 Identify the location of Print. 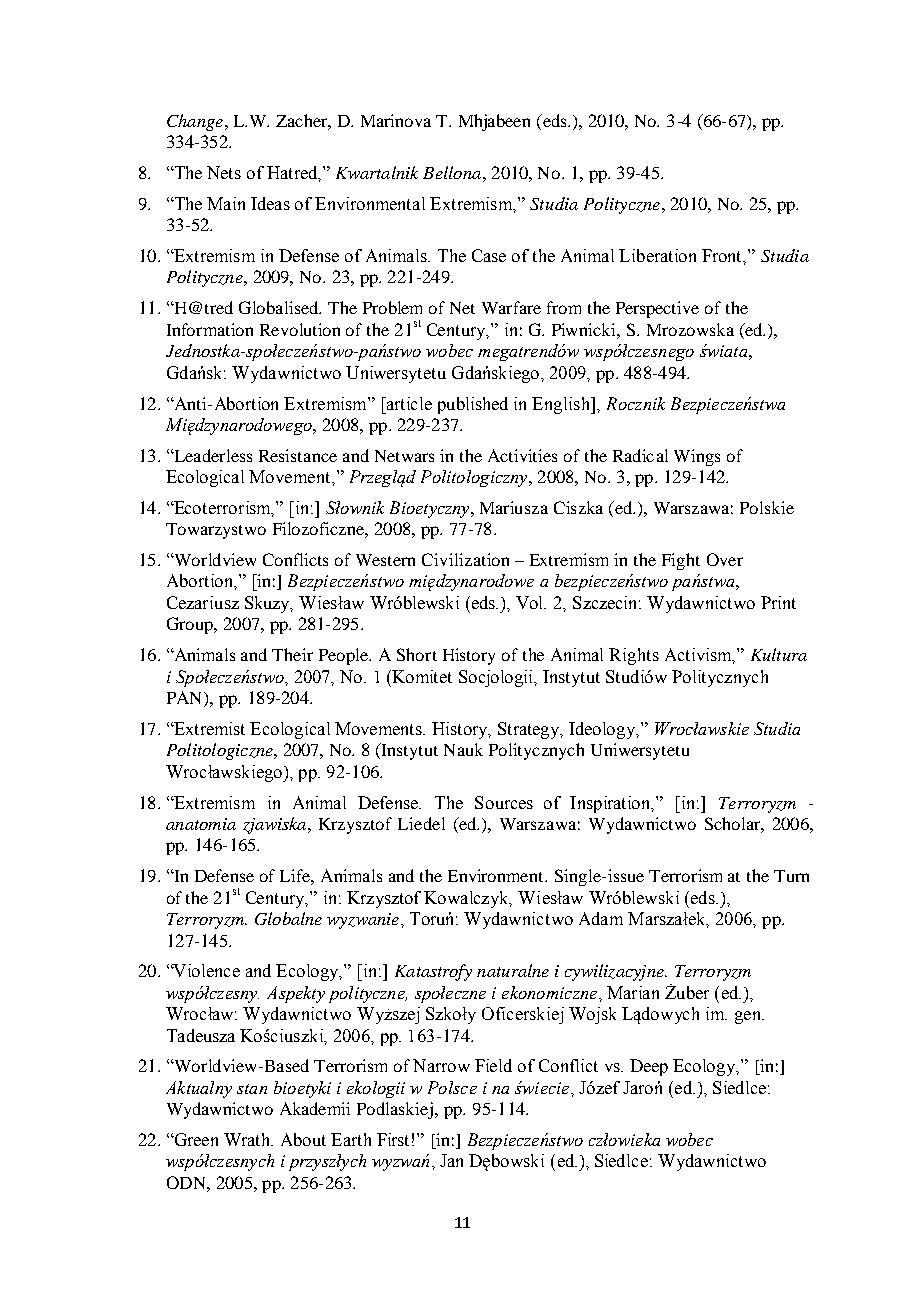
(778, 602).
